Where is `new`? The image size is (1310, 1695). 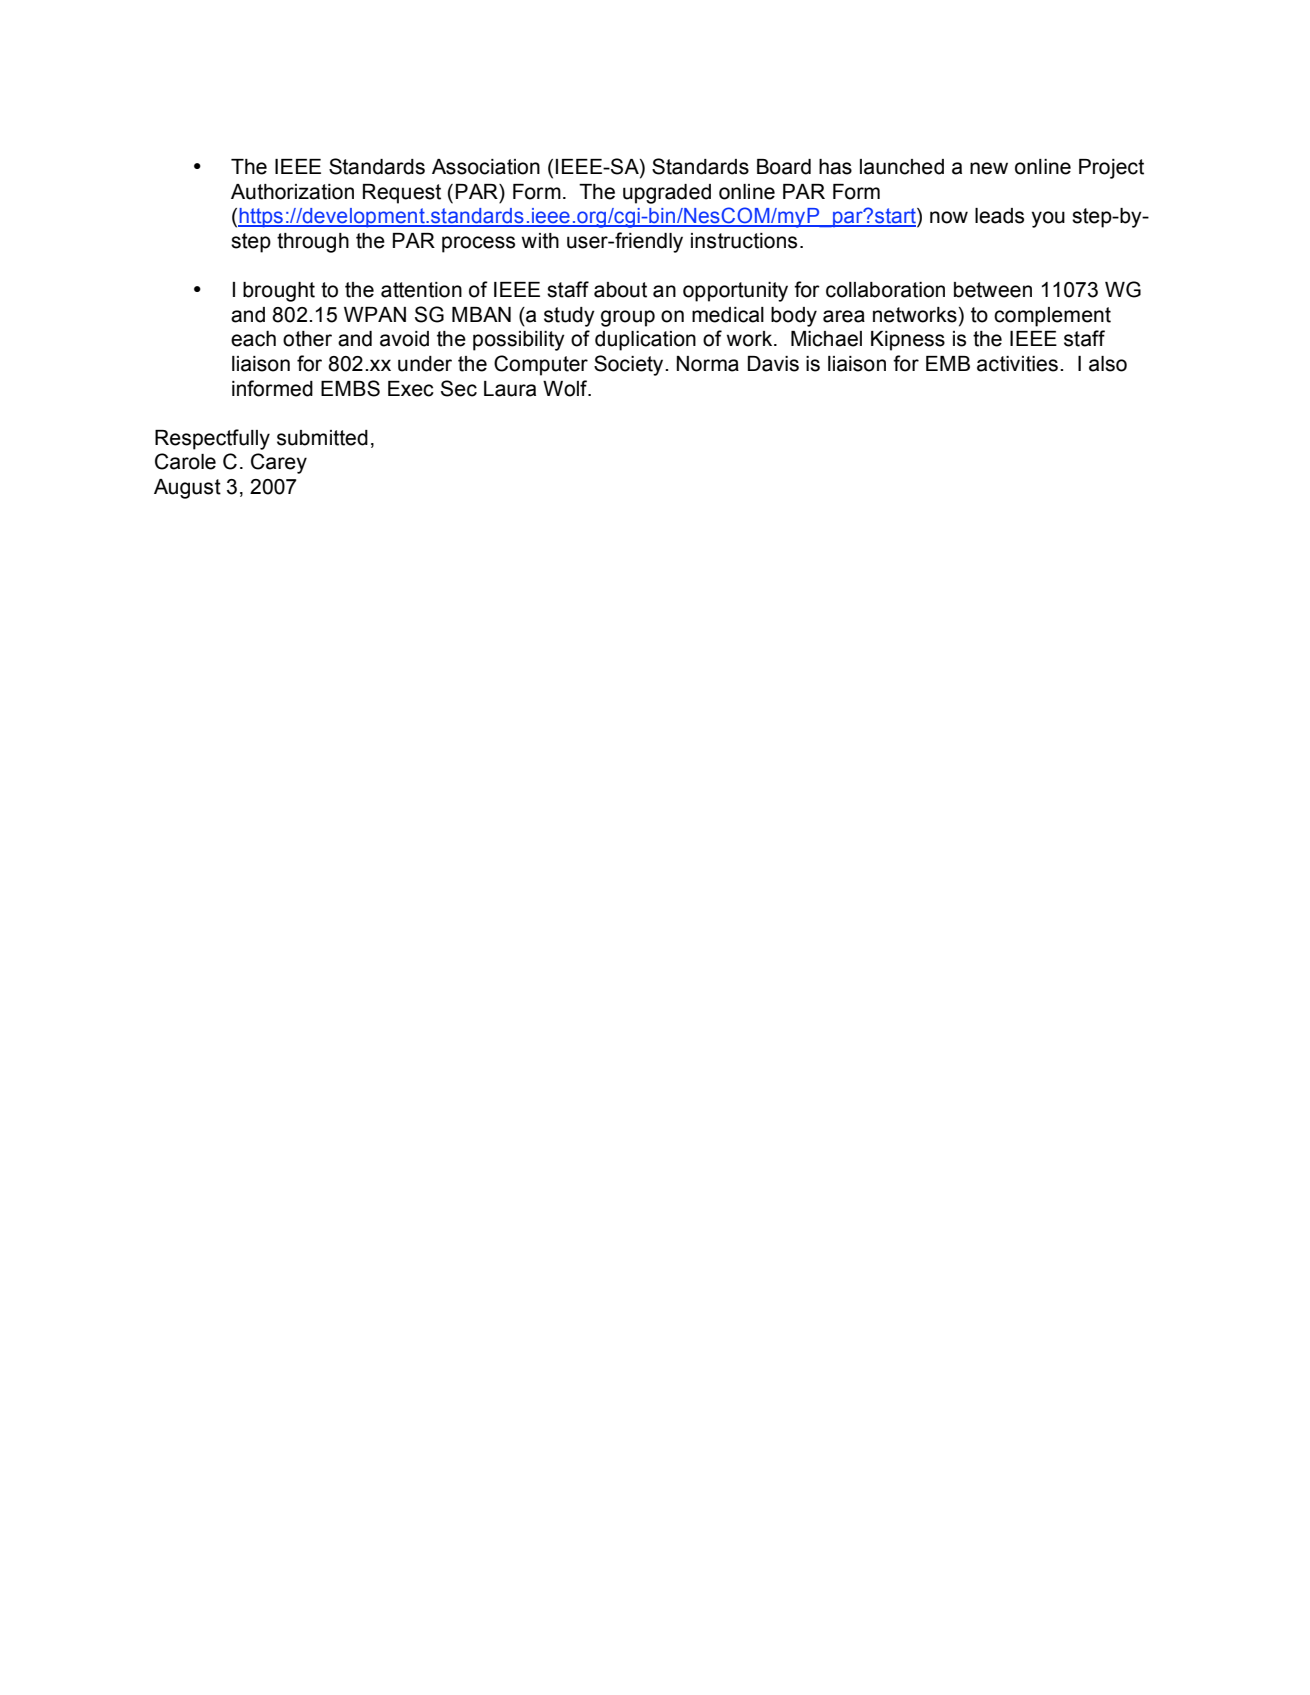
new is located at coordinates (989, 168).
